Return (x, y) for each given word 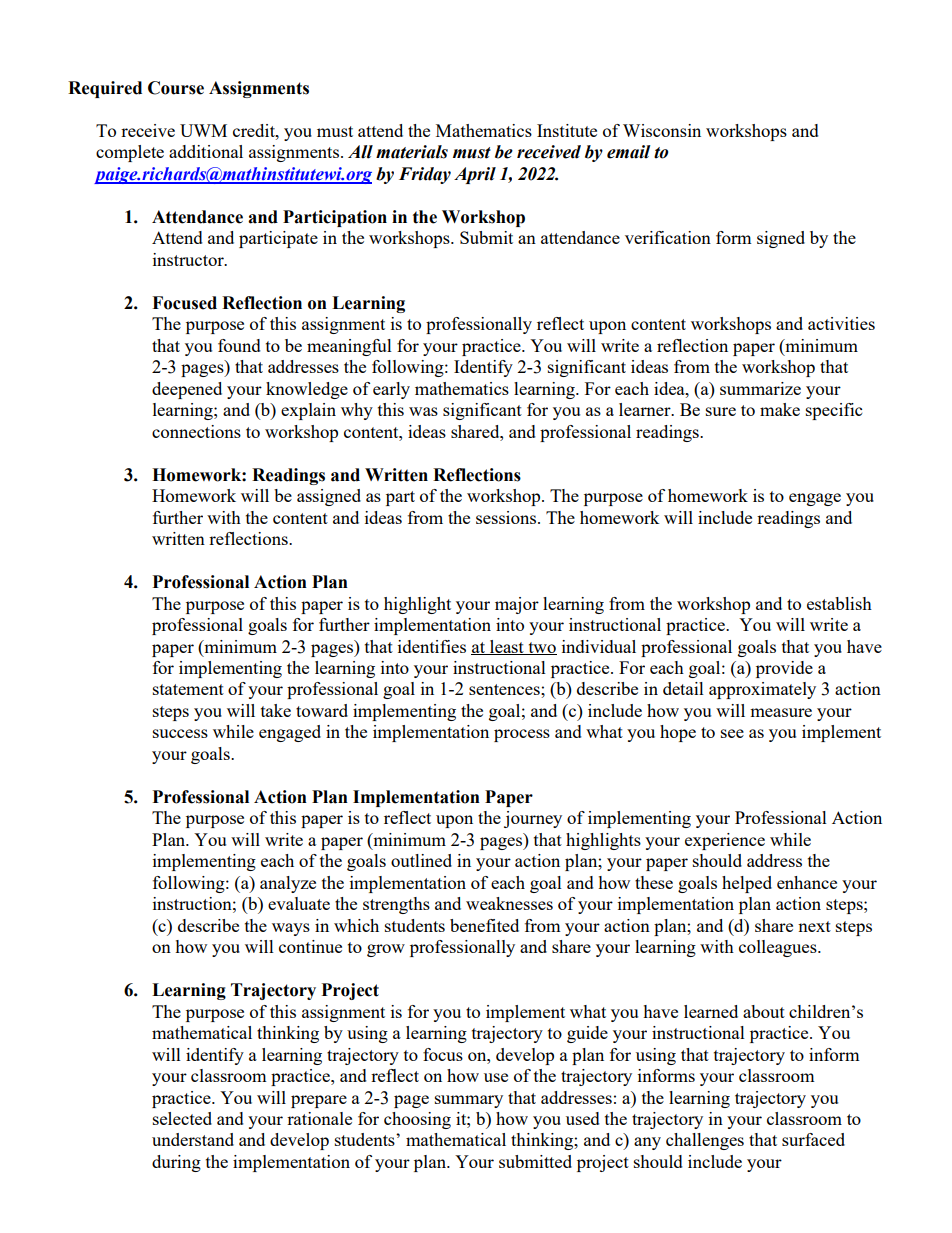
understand (193, 1139)
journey (533, 819)
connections (196, 431)
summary (469, 1101)
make (780, 409)
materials (412, 152)
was (423, 411)
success (180, 733)
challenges (705, 1141)
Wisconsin (662, 130)
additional (206, 151)
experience (725, 841)
